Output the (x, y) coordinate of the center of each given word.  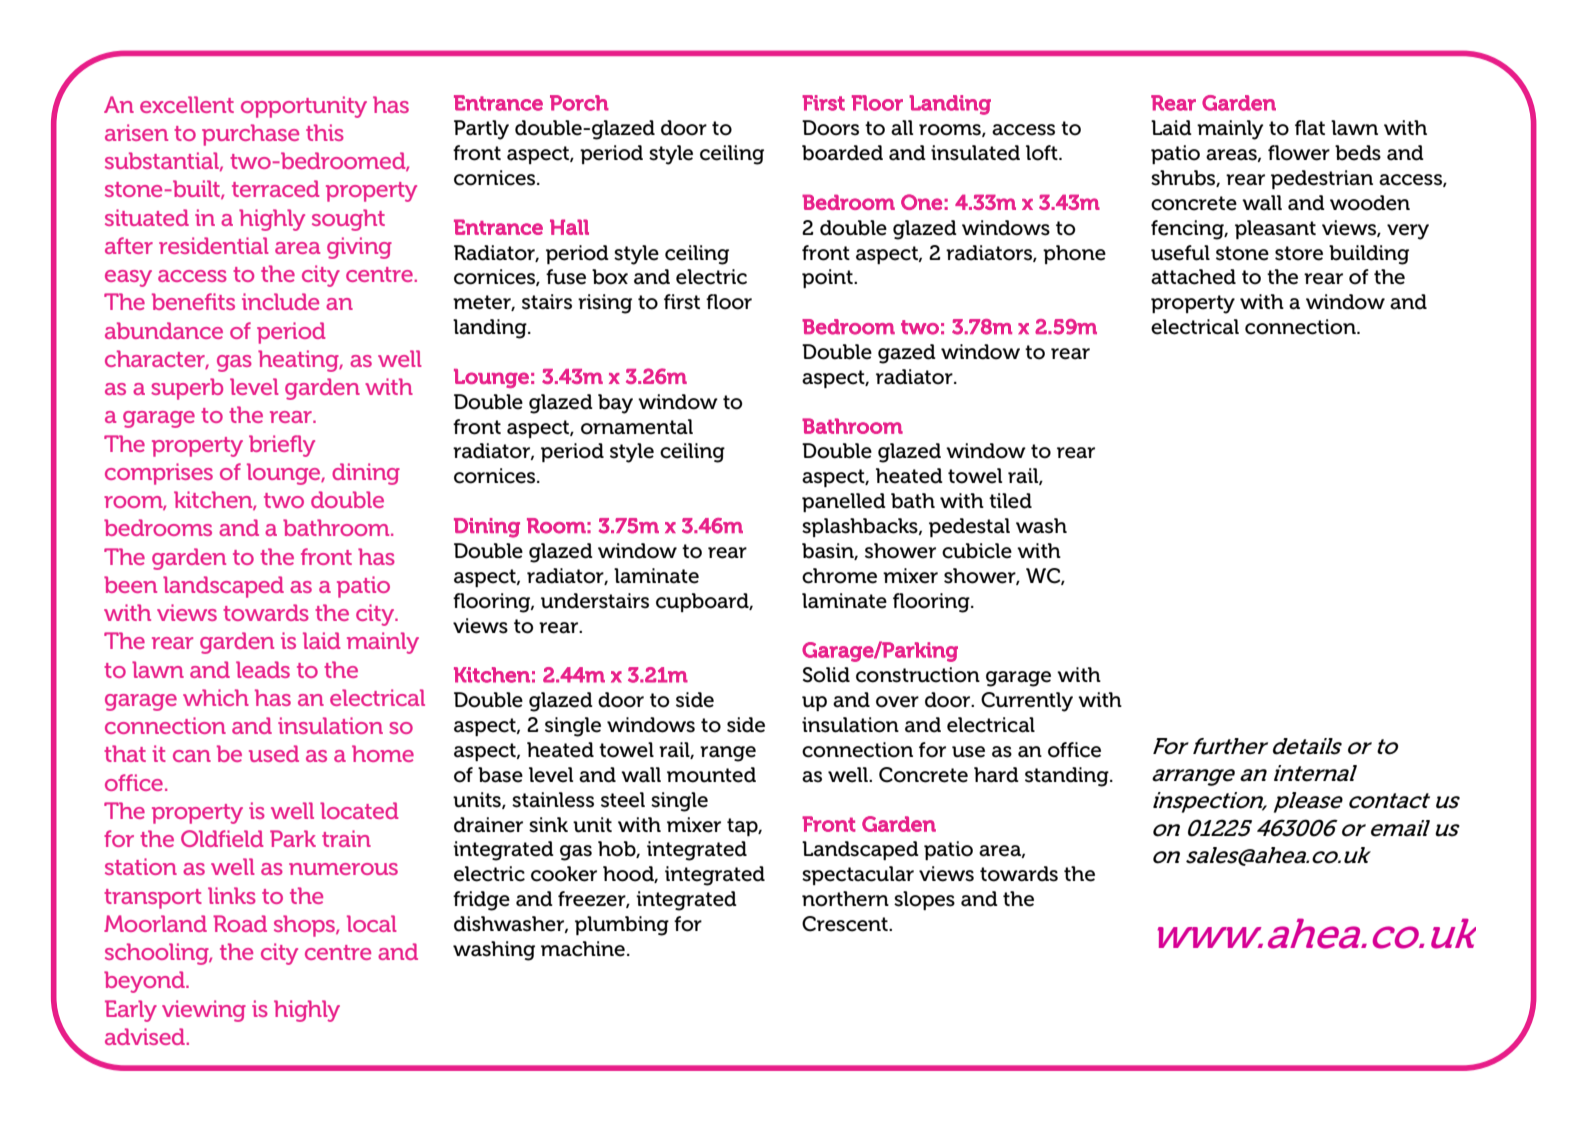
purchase (250, 135)
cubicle (977, 551)
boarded (842, 153)
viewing (204, 1011)
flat (1310, 128)
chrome (839, 576)
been (130, 584)
